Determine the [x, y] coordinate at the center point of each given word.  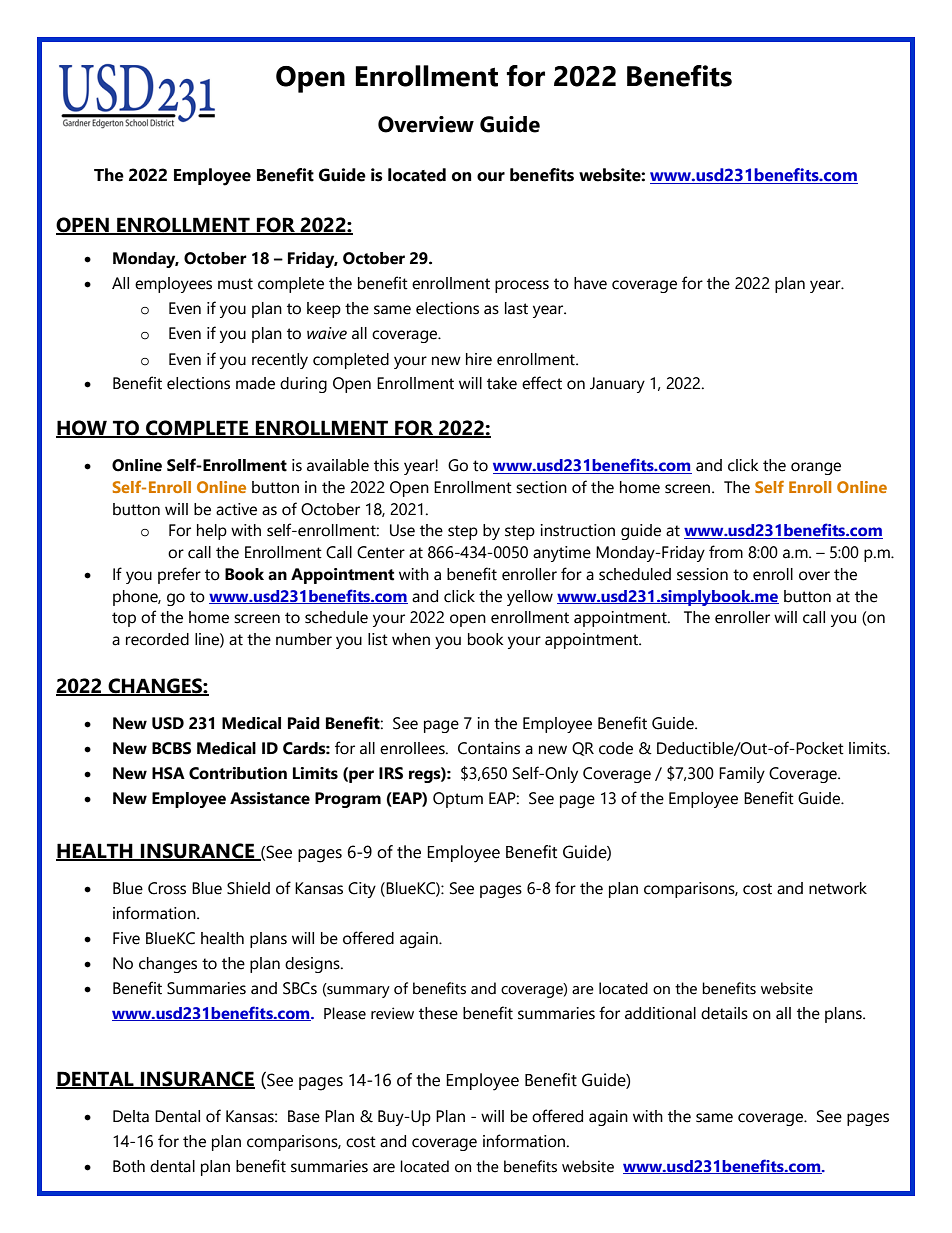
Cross [167, 888]
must [235, 284]
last [516, 308]
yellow [530, 598]
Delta [131, 1116]
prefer [179, 575]
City [362, 890]
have [590, 283]
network [838, 888]
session [702, 574]
